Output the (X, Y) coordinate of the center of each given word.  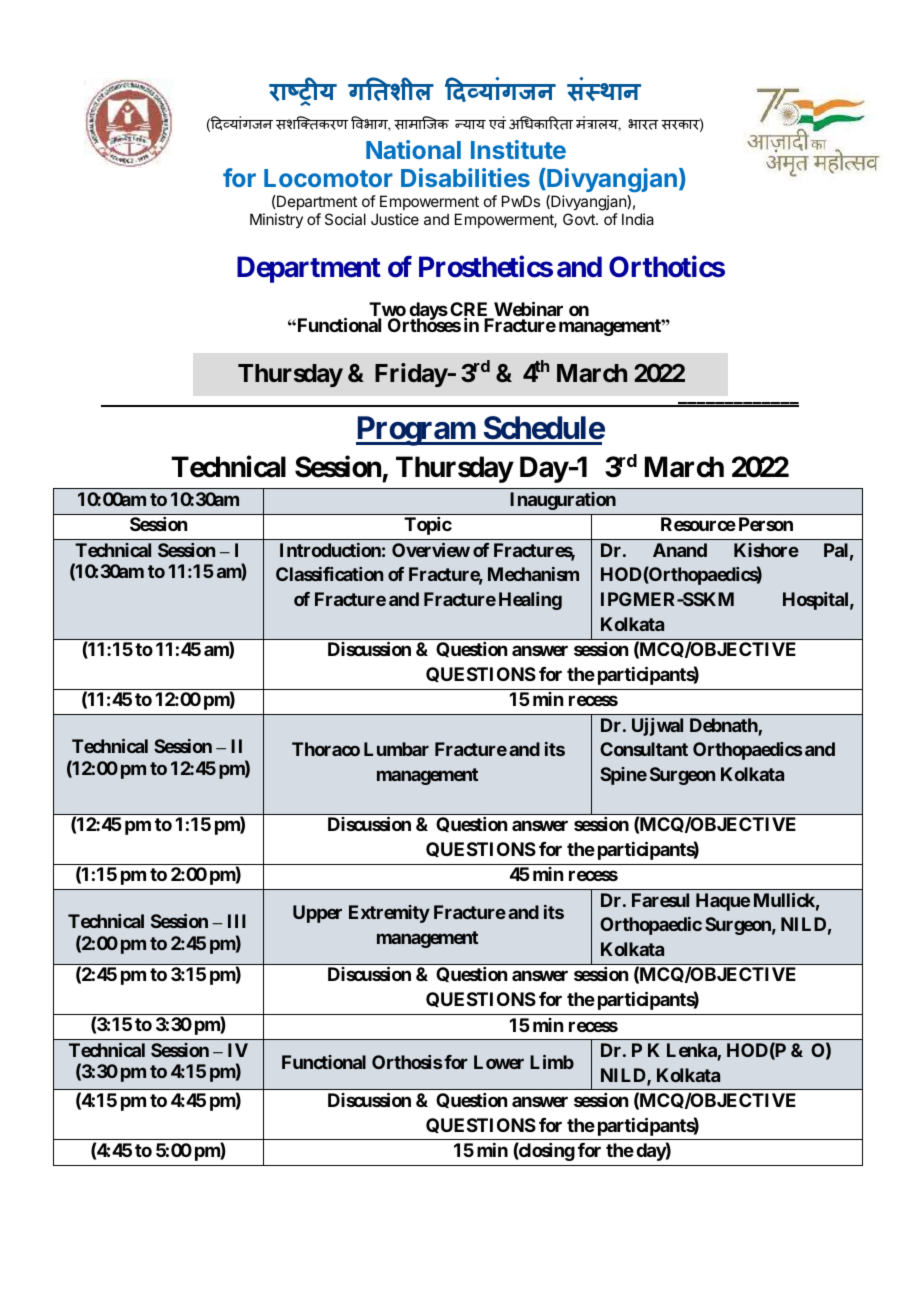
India (638, 219)
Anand (680, 550)
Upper (317, 914)
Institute (518, 149)
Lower (499, 1062)
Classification (329, 574)
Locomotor (328, 178)
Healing (530, 601)
